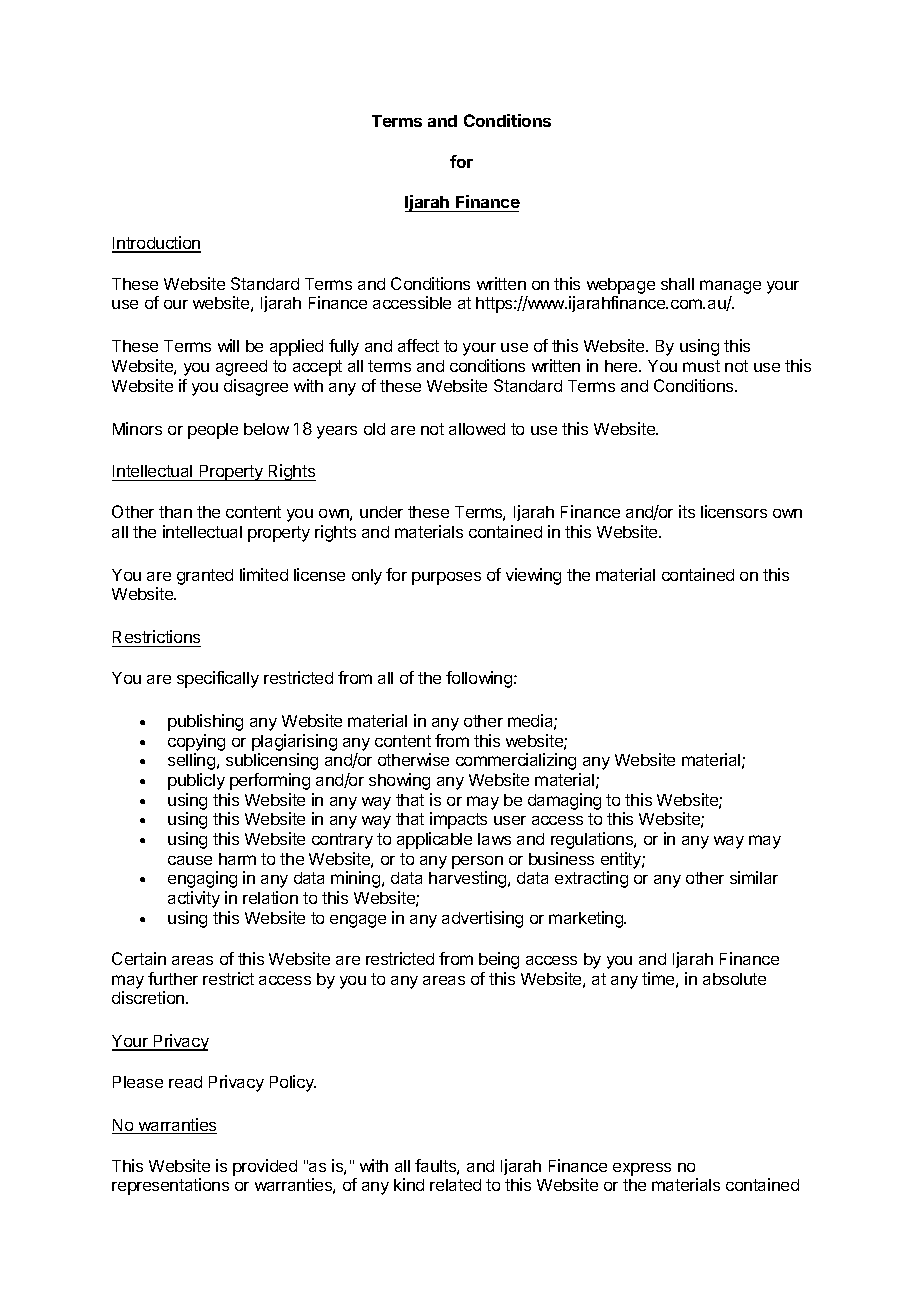 Image resolution: width=924 pixels, height=1308 pixels. I want to click on granted, so click(205, 577).
